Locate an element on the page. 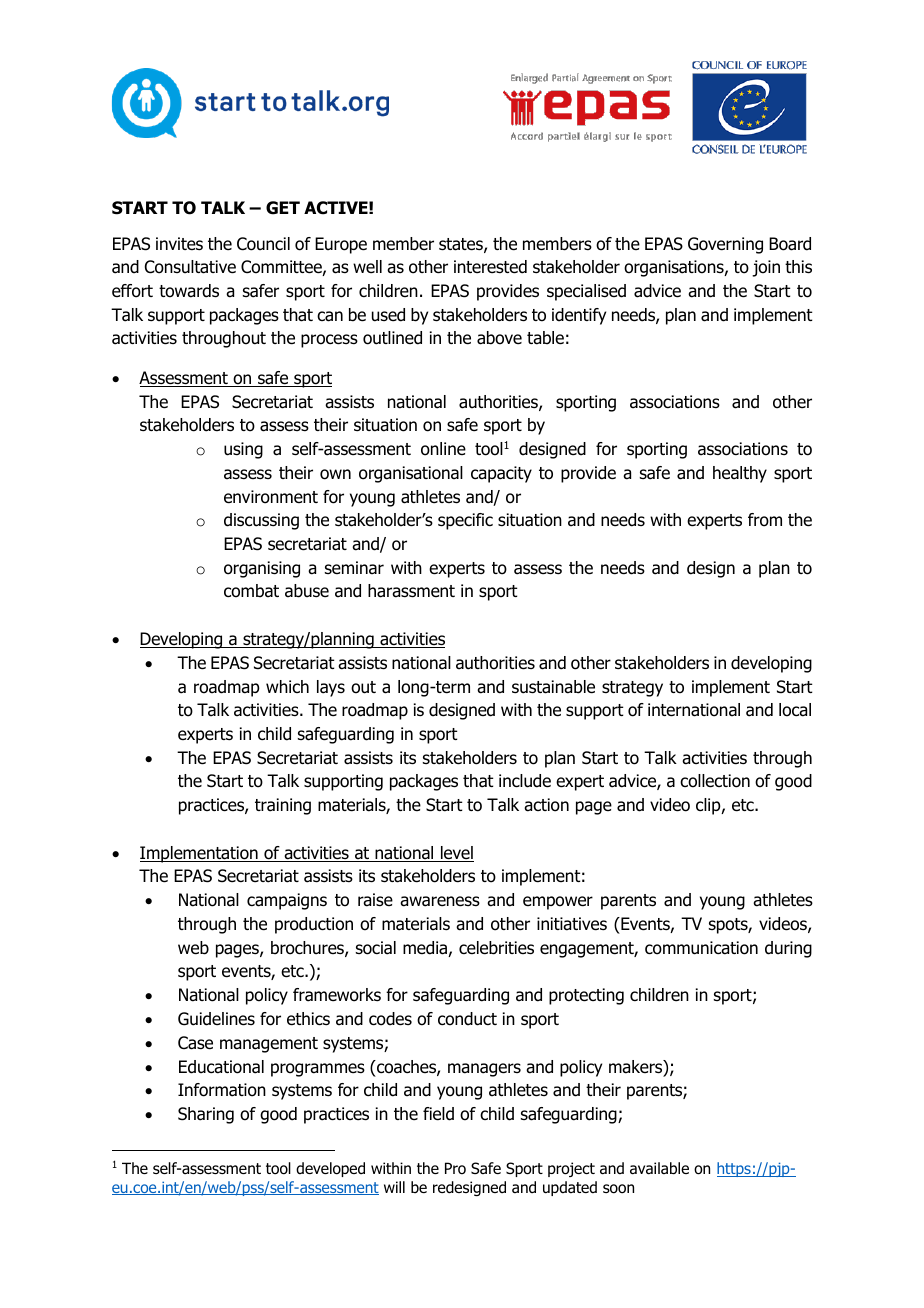  Sharing is located at coordinates (206, 1115).
